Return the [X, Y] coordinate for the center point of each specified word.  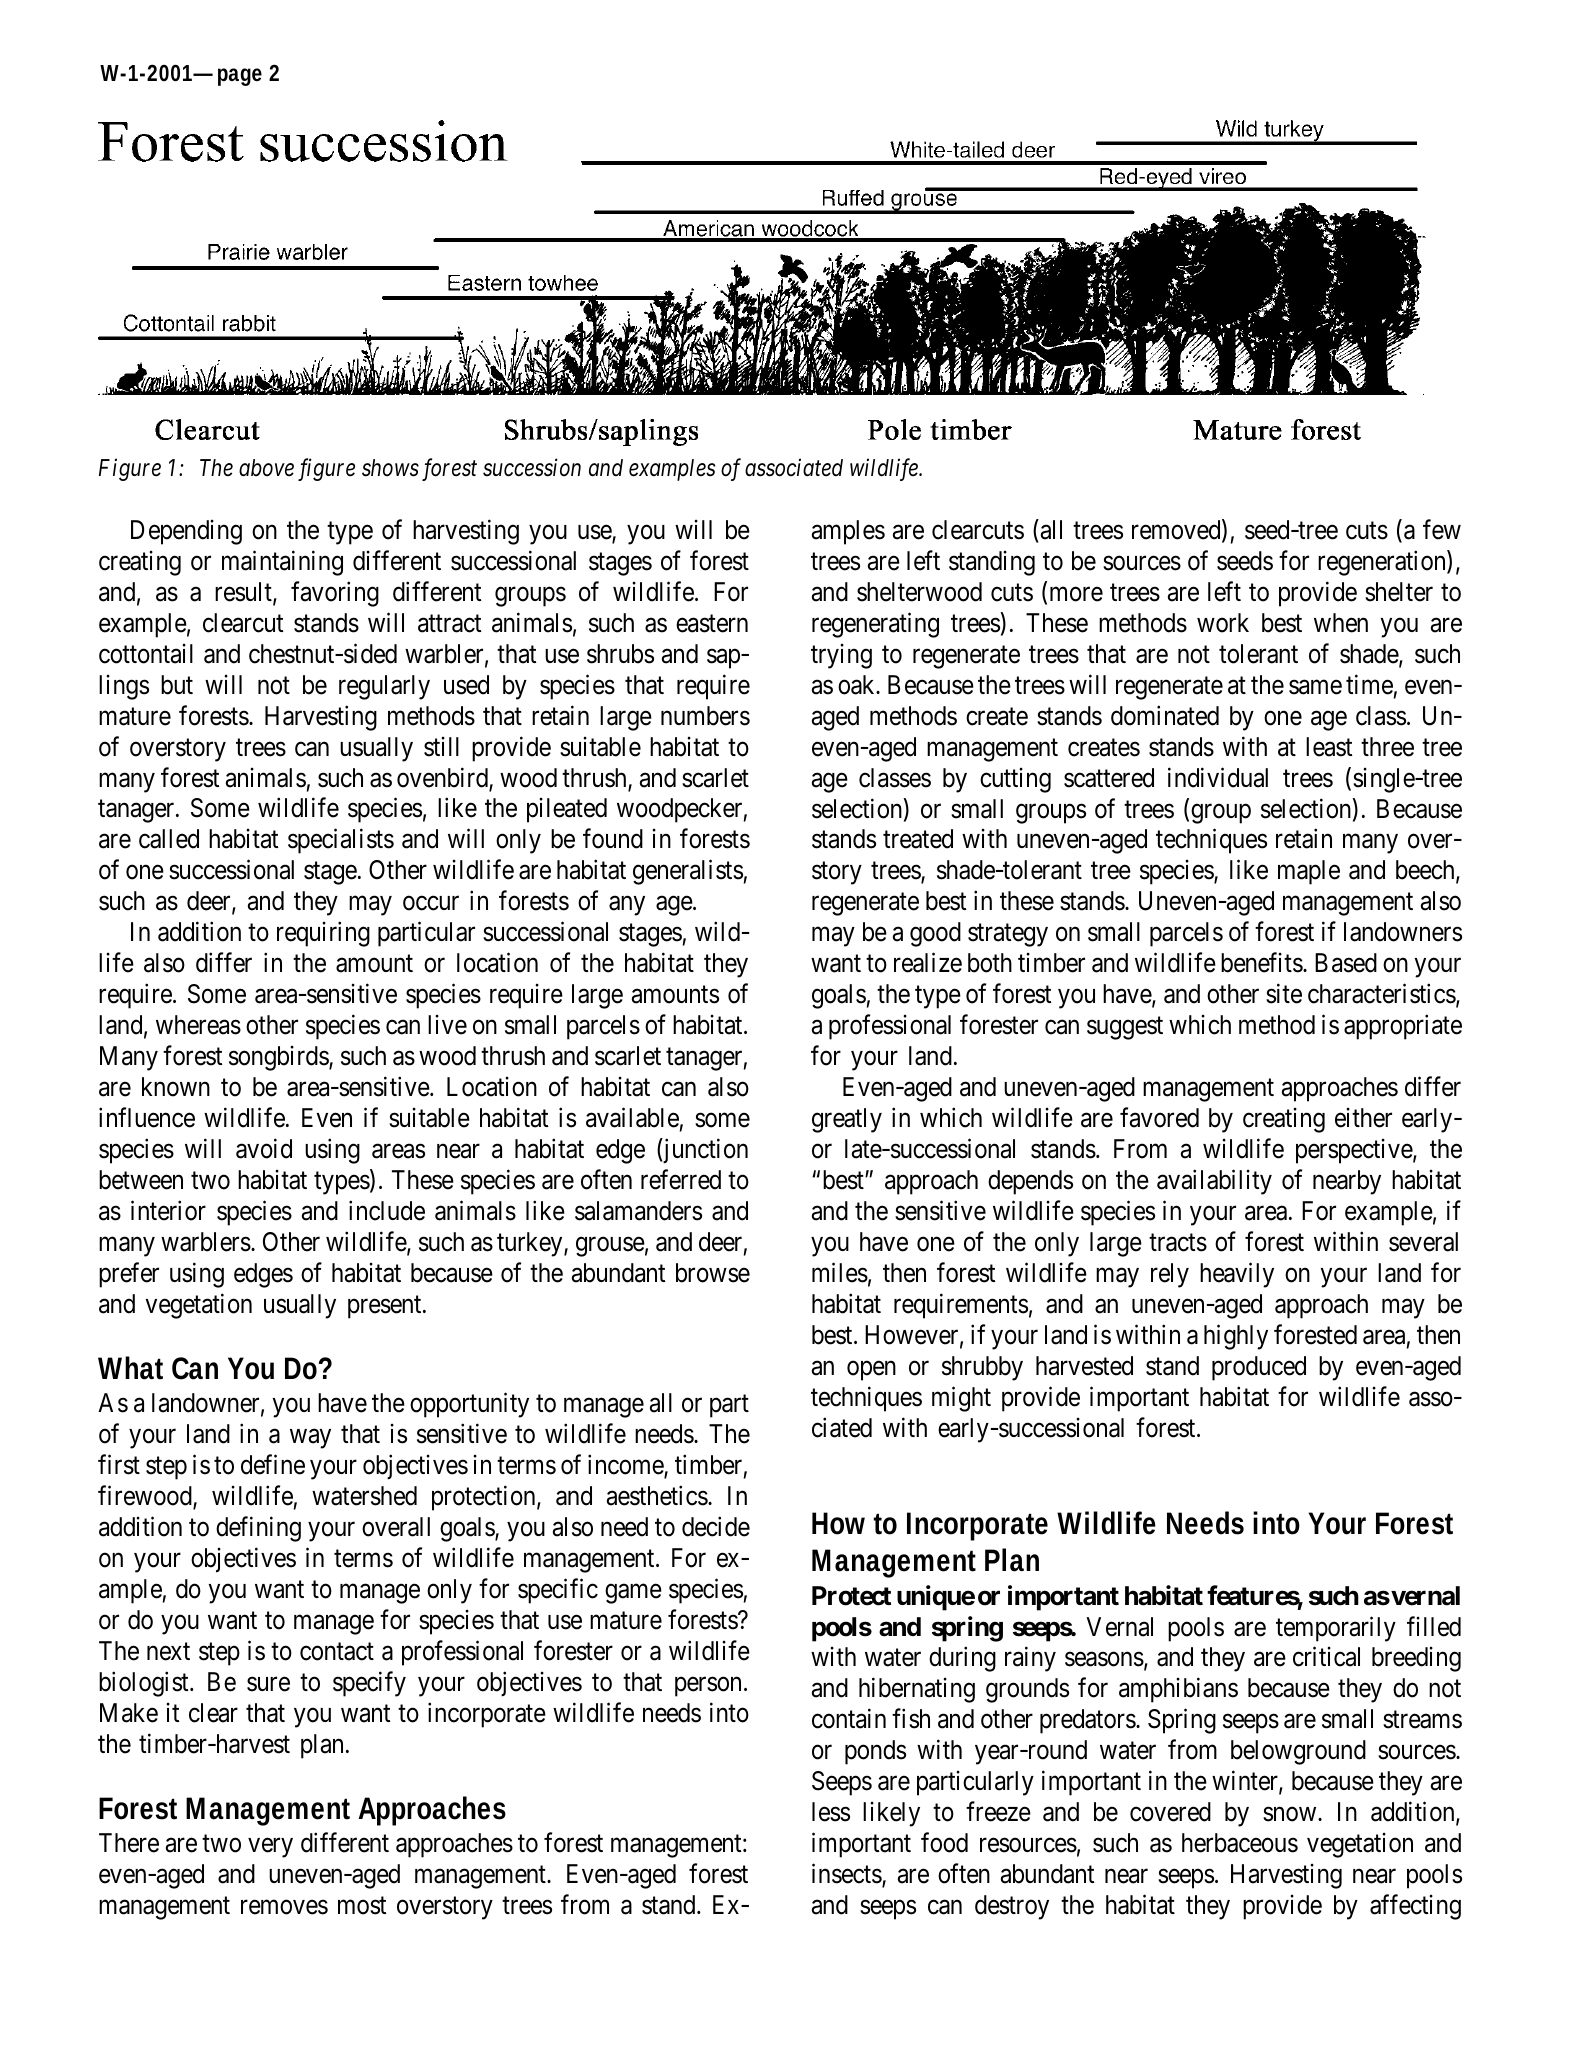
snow [1291, 1815]
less [831, 1812]
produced [1259, 1368]
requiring [323, 934]
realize [928, 963]
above [266, 468]
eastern [712, 624]
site [1284, 994]
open [871, 1371]
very [271, 1848]
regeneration [1383, 563]
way [310, 1439]
